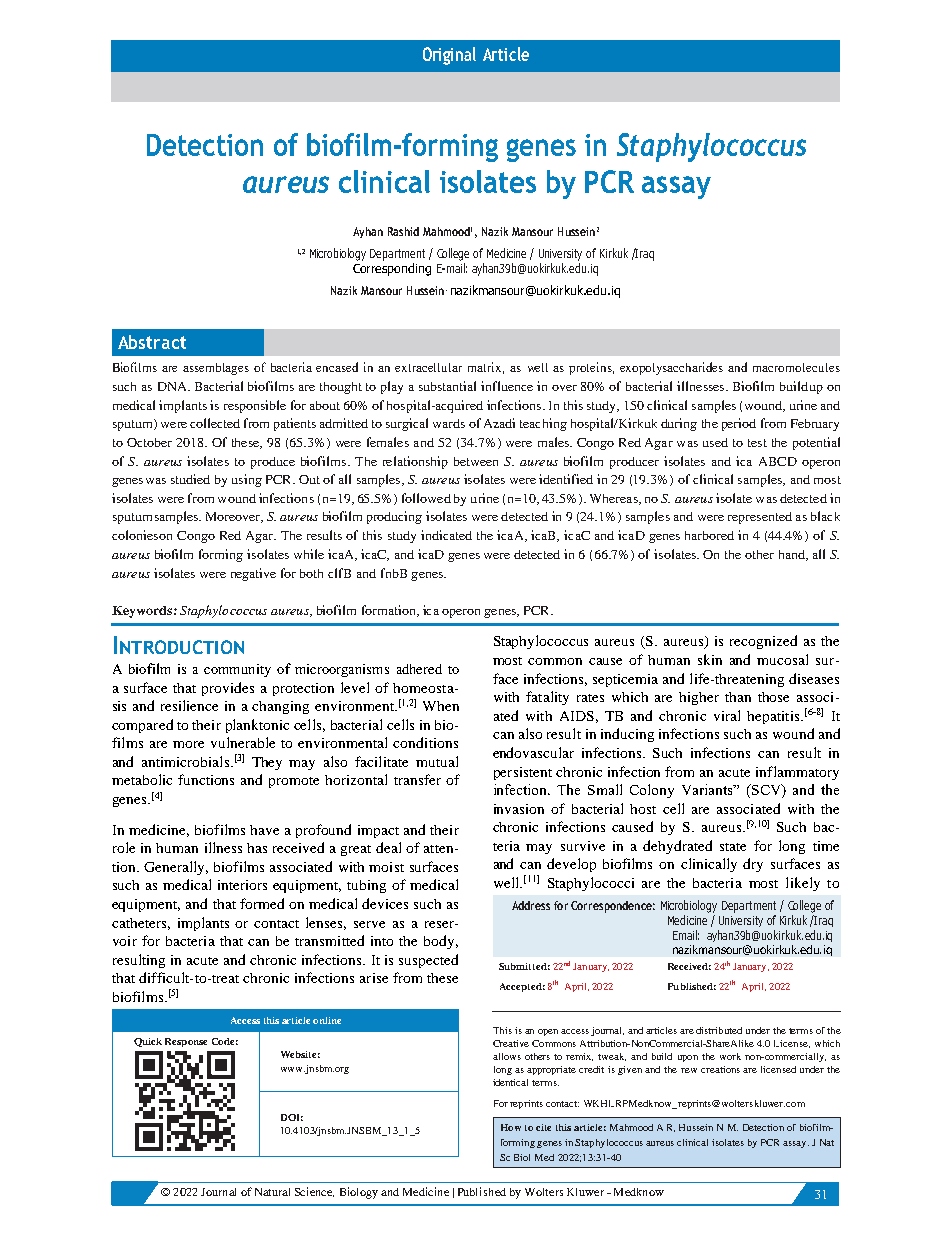 The height and width of the image is (1233, 952). What do you see at coordinates (449, 56) in the image?
I see `Original` at bounding box center [449, 56].
